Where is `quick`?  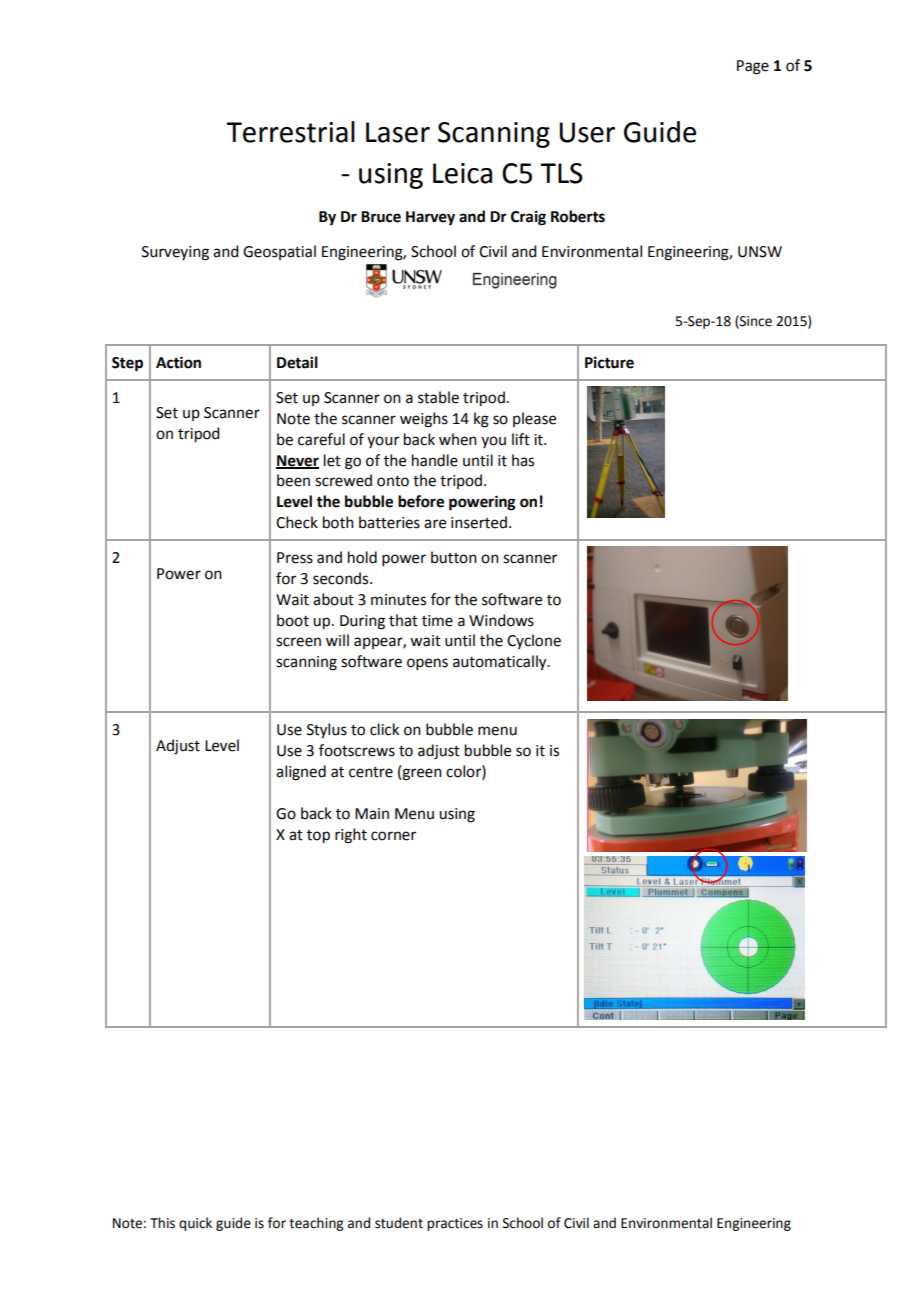
quick is located at coordinates (195, 1224).
